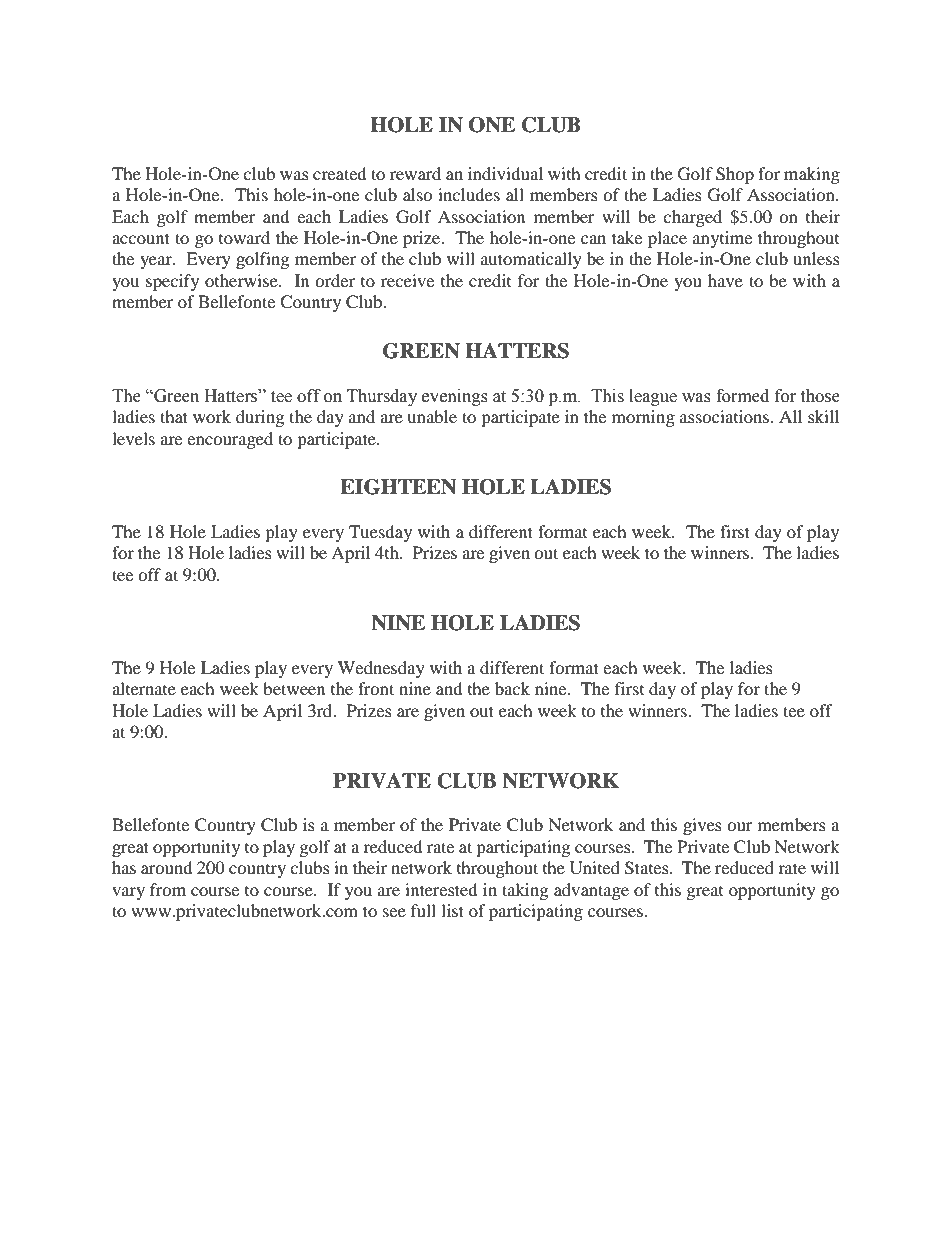 Image resolution: width=952 pixels, height=1233 pixels. I want to click on States, so click(648, 868).
